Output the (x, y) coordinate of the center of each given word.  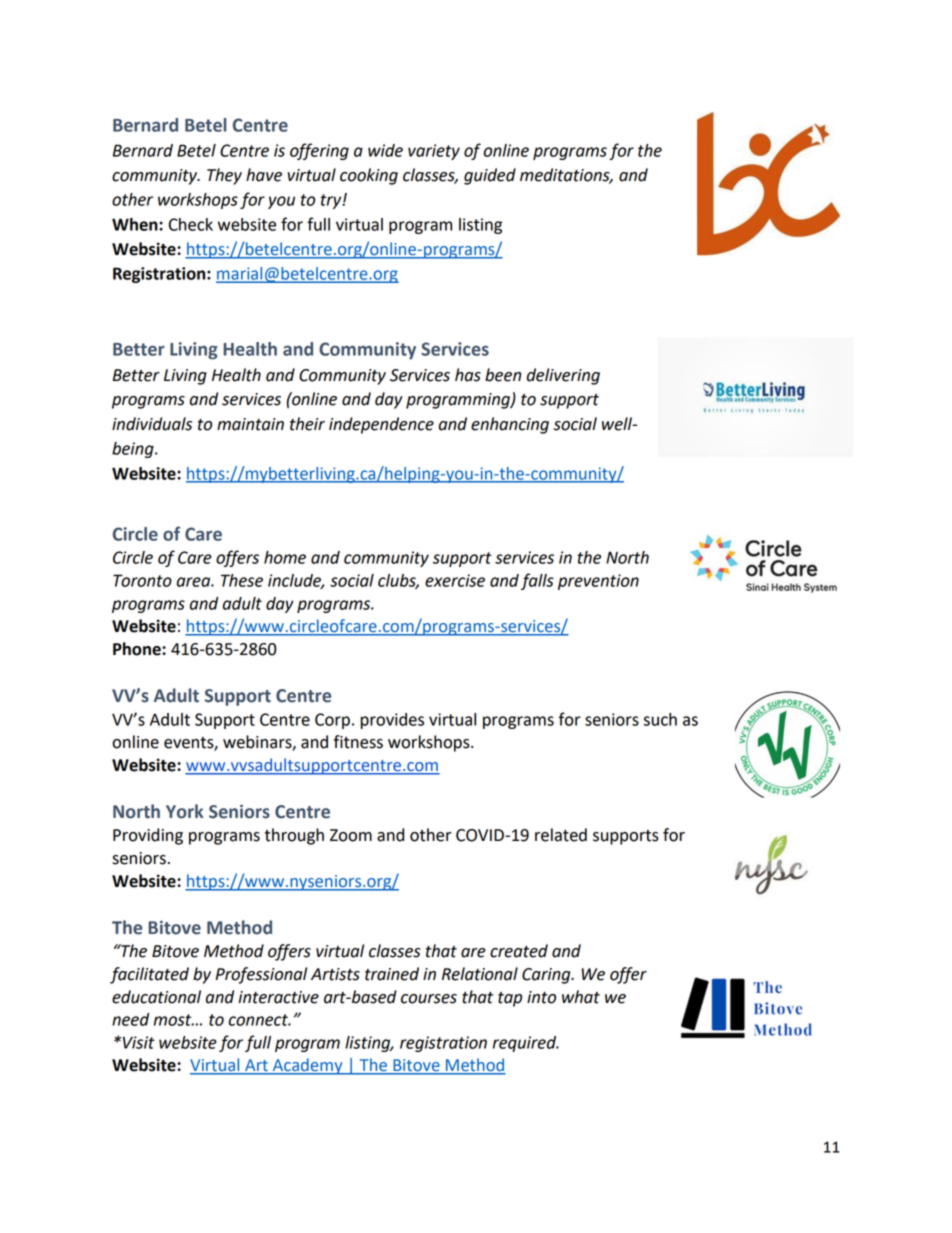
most (174, 1020)
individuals (152, 424)
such (660, 719)
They (224, 176)
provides (392, 721)
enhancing (510, 425)
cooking (369, 176)
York (185, 811)
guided (490, 176)
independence (381, 425)
